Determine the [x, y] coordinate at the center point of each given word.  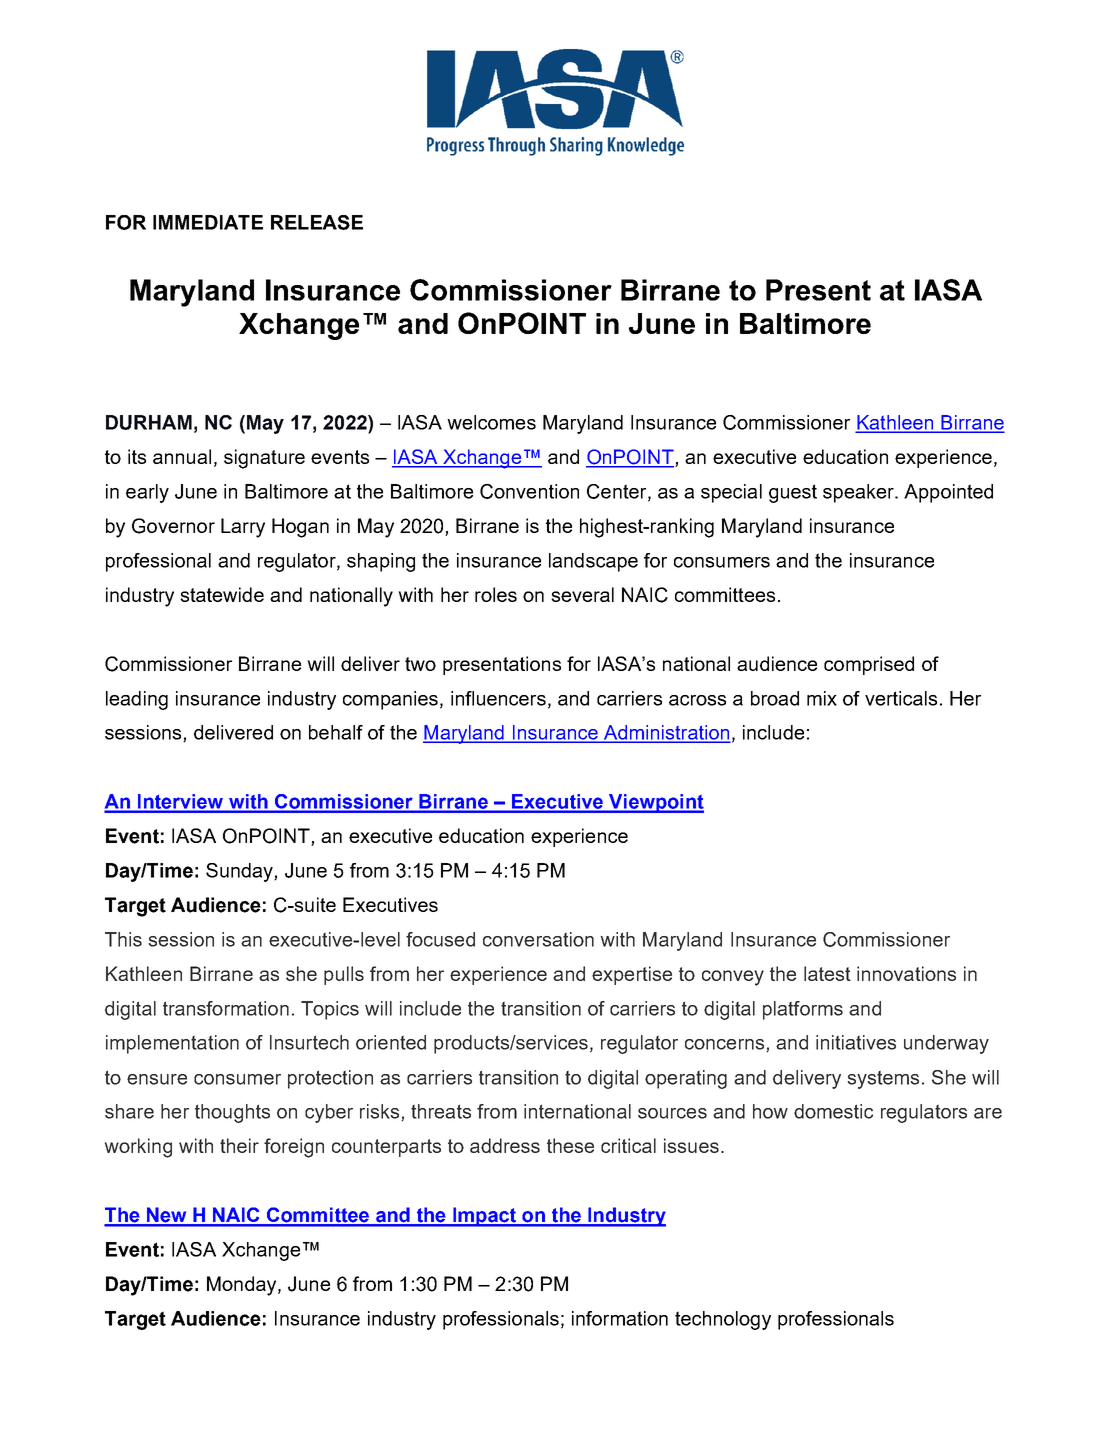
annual [182, 456]
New [167, 1216]
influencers [498, 698]
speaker [859, 493]
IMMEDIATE [208, 222]
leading [137, 700]
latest [827, 973]
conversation [538, 939]
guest [793, 493]
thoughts [232, 1113]
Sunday [240, 872]
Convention [529, 491]
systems [883, 1080]
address [505, 1145]
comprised [869, 665]
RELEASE [317, 222]
